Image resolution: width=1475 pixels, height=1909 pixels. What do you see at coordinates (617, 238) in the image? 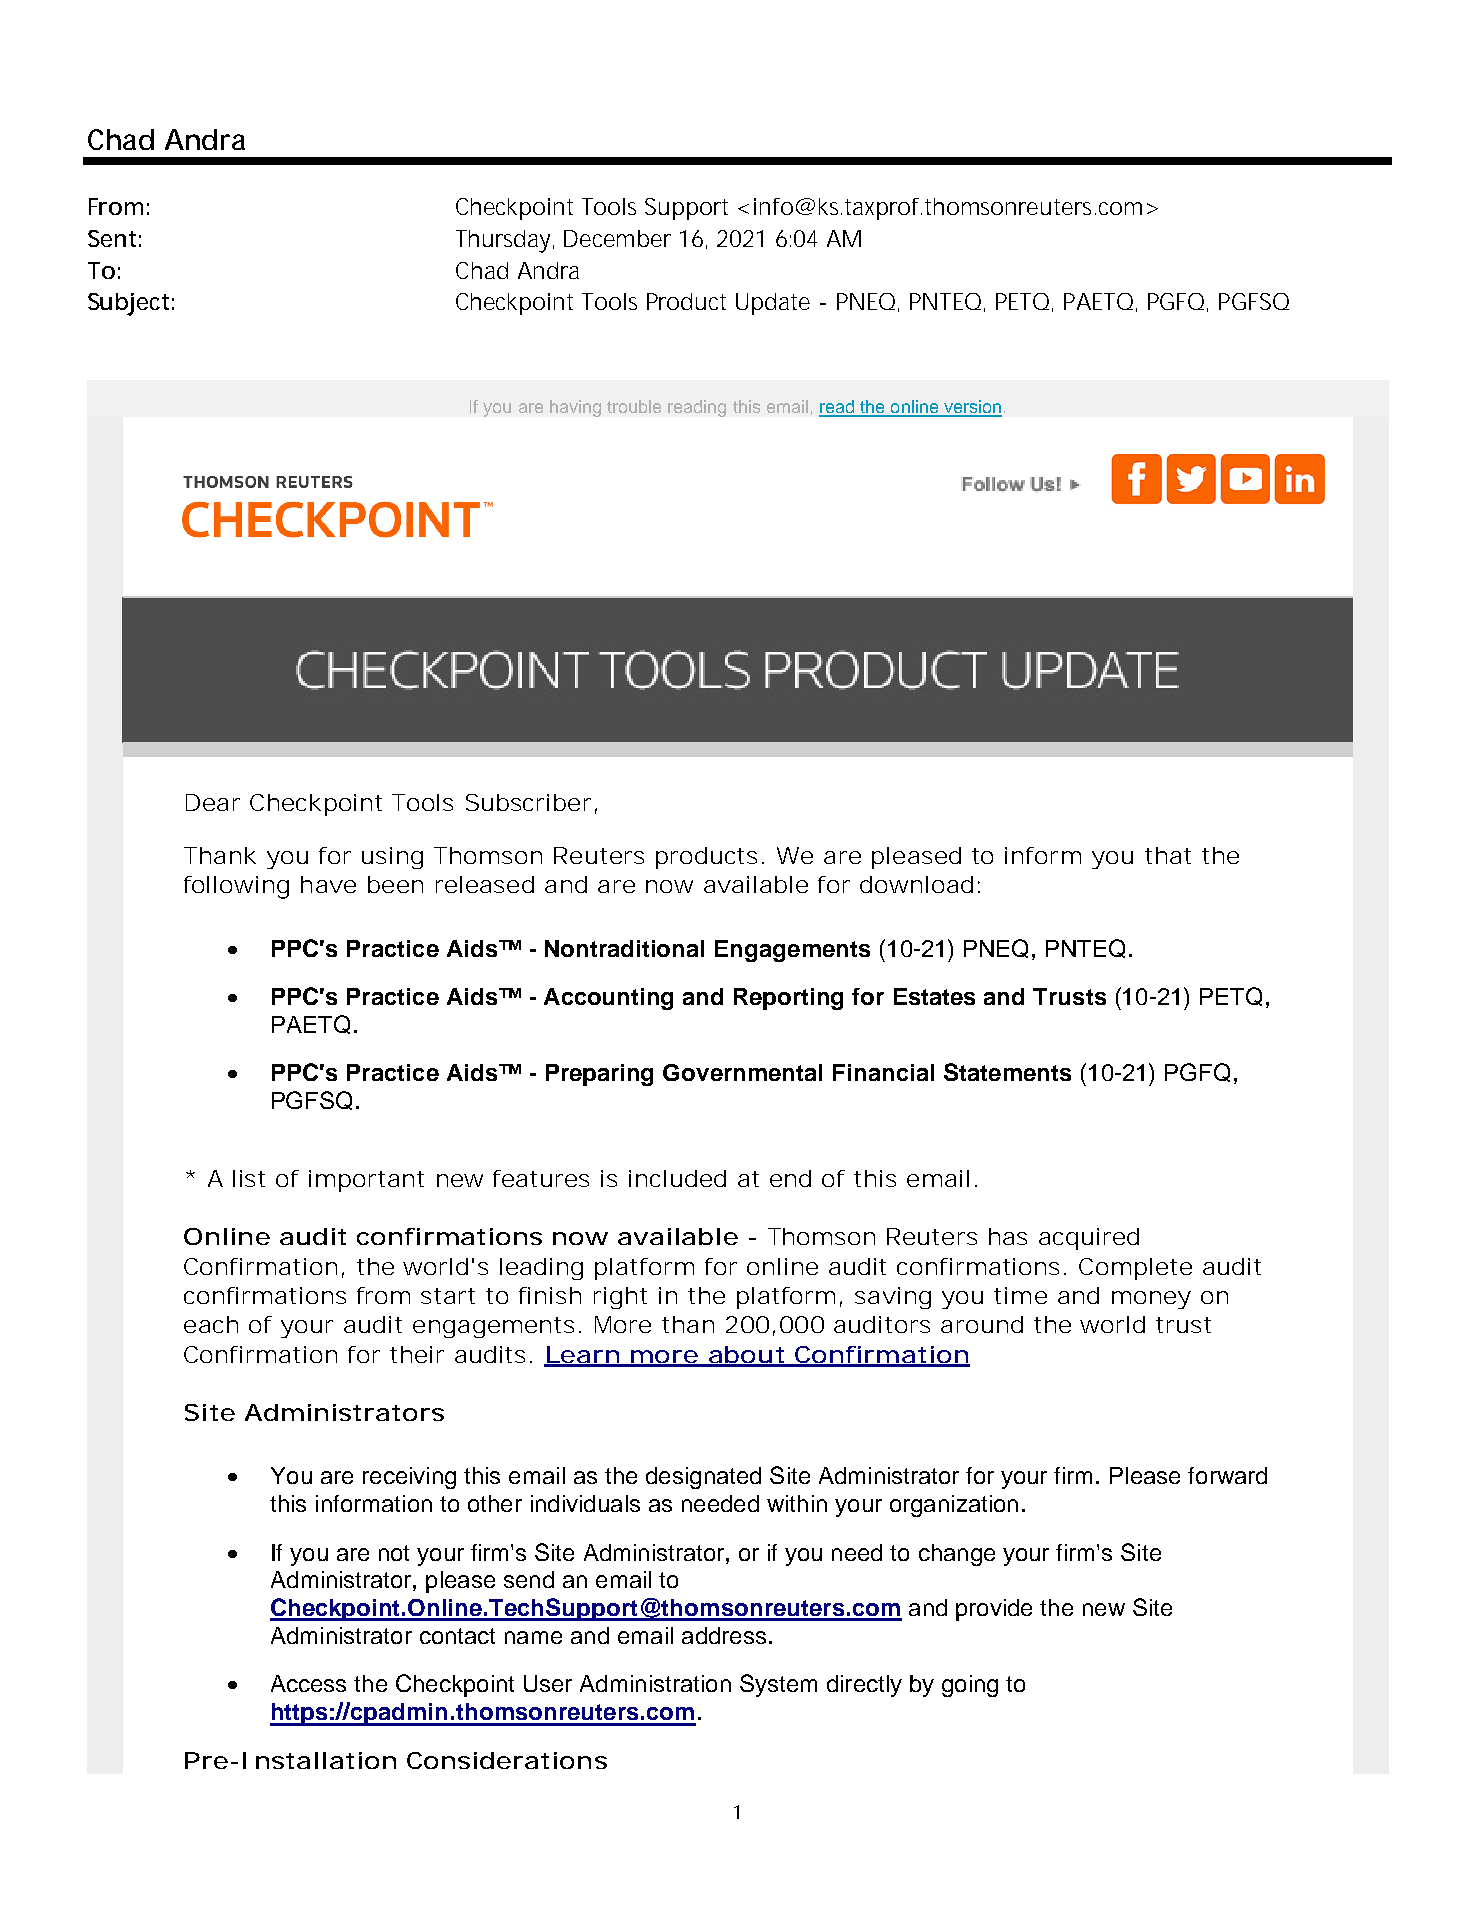
I see `December` at bounding box center [617, 238].
